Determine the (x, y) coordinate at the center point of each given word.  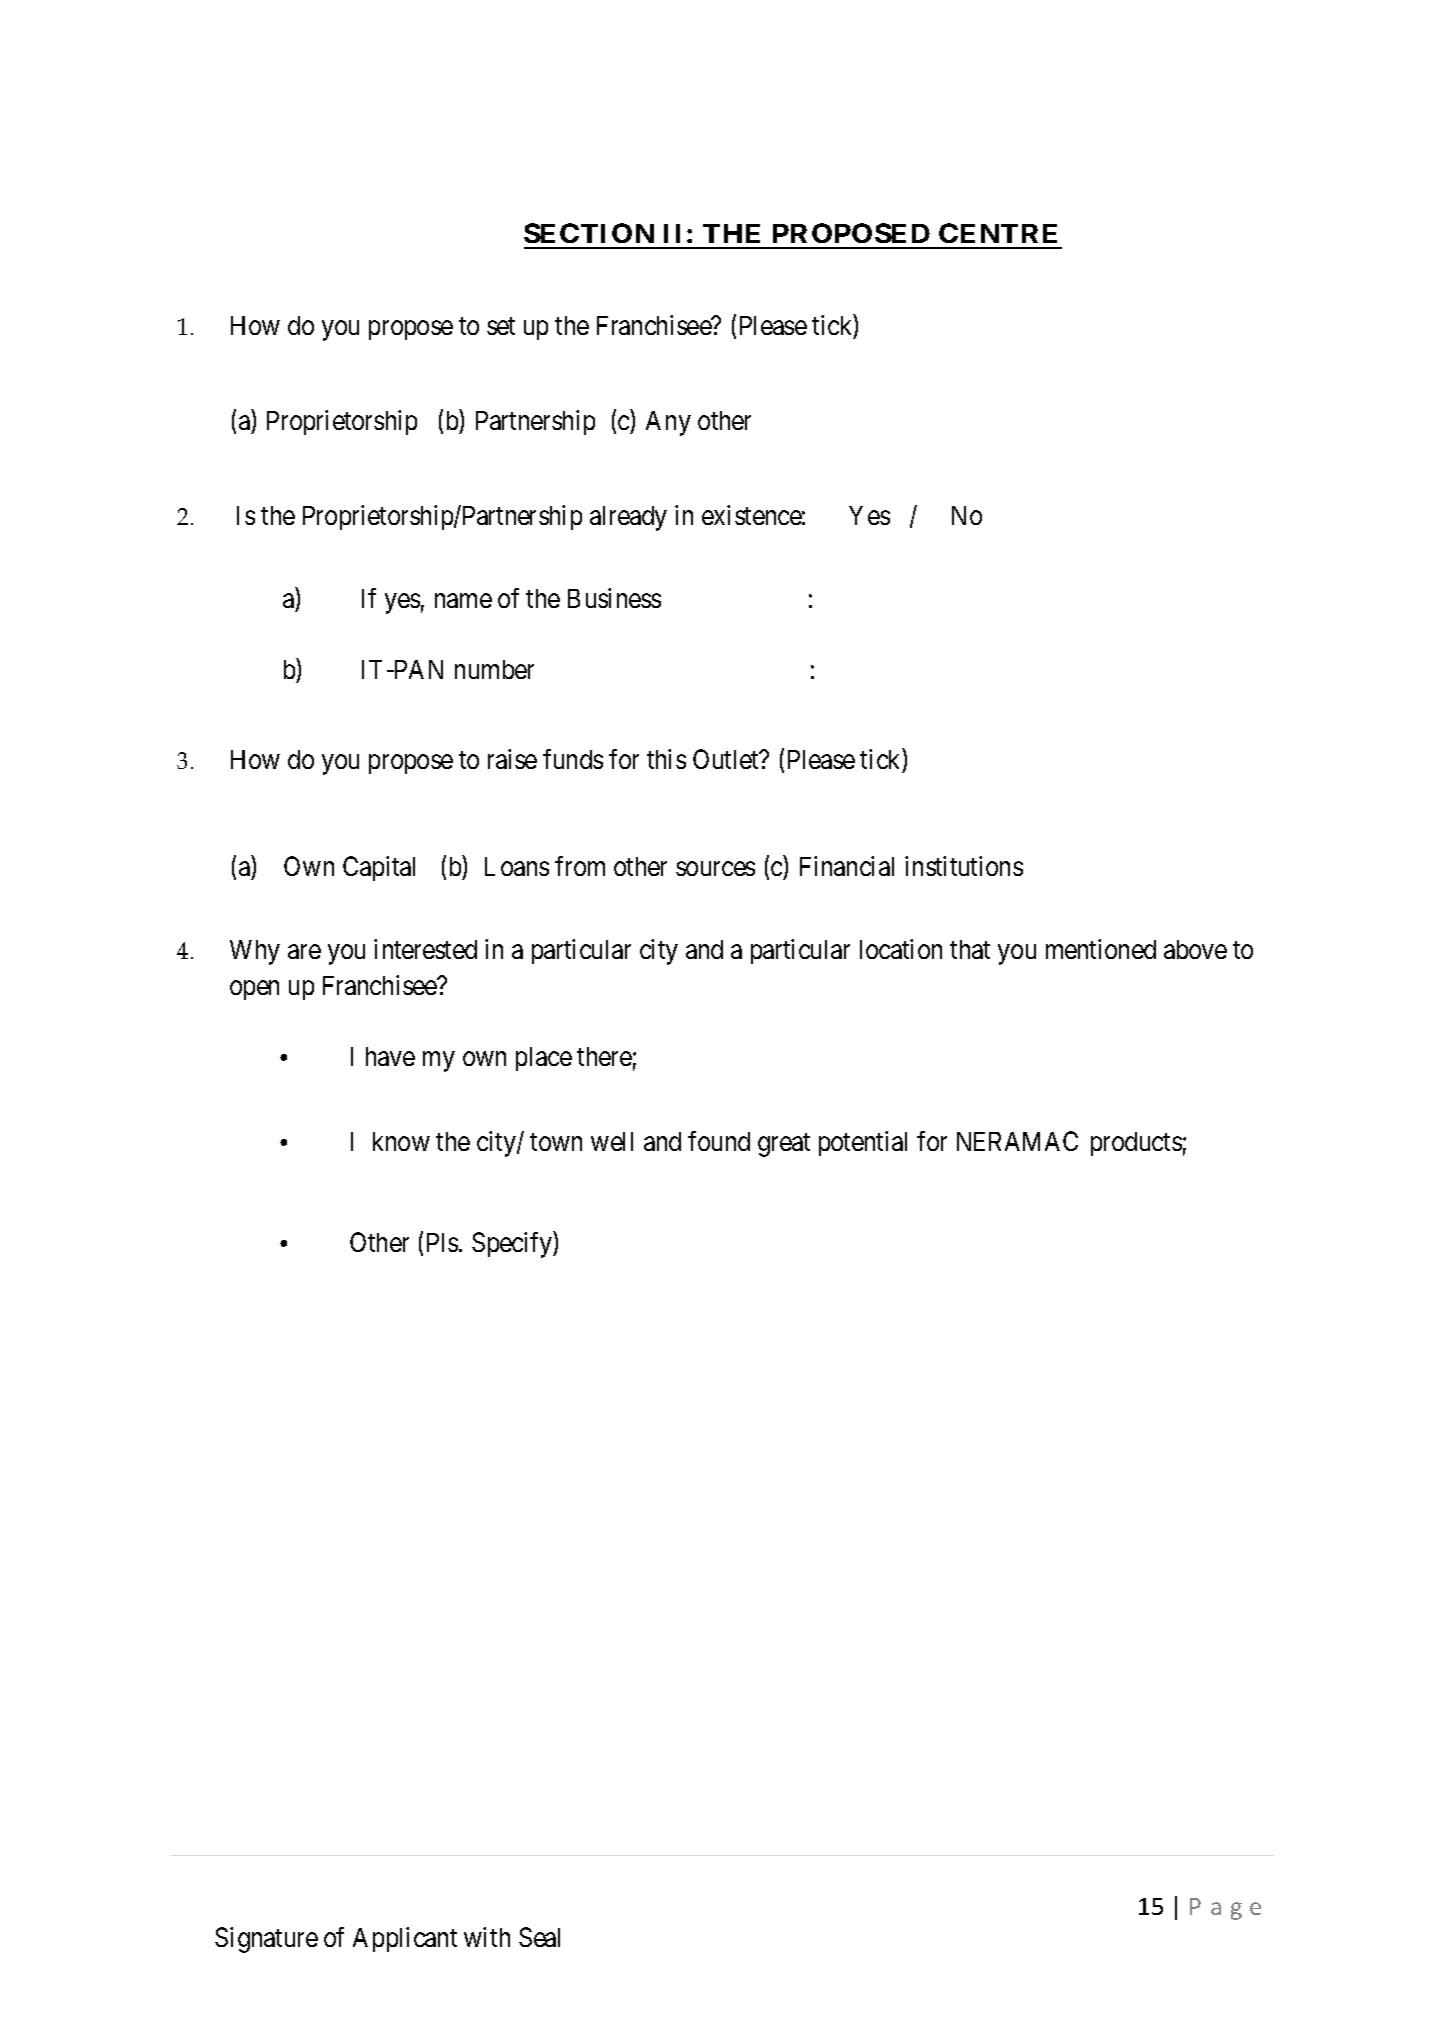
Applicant (405, 1939)
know (401, 1141)
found (719, 1141)
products (1136, 1144)
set (501, 326)
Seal (539, 1937)
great (784, 1145)
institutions (964, 866)
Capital (379, 868)
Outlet (727, 759)
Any (668, 423)
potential (863, 1143)
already (628, 518)
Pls (442, 1242)
